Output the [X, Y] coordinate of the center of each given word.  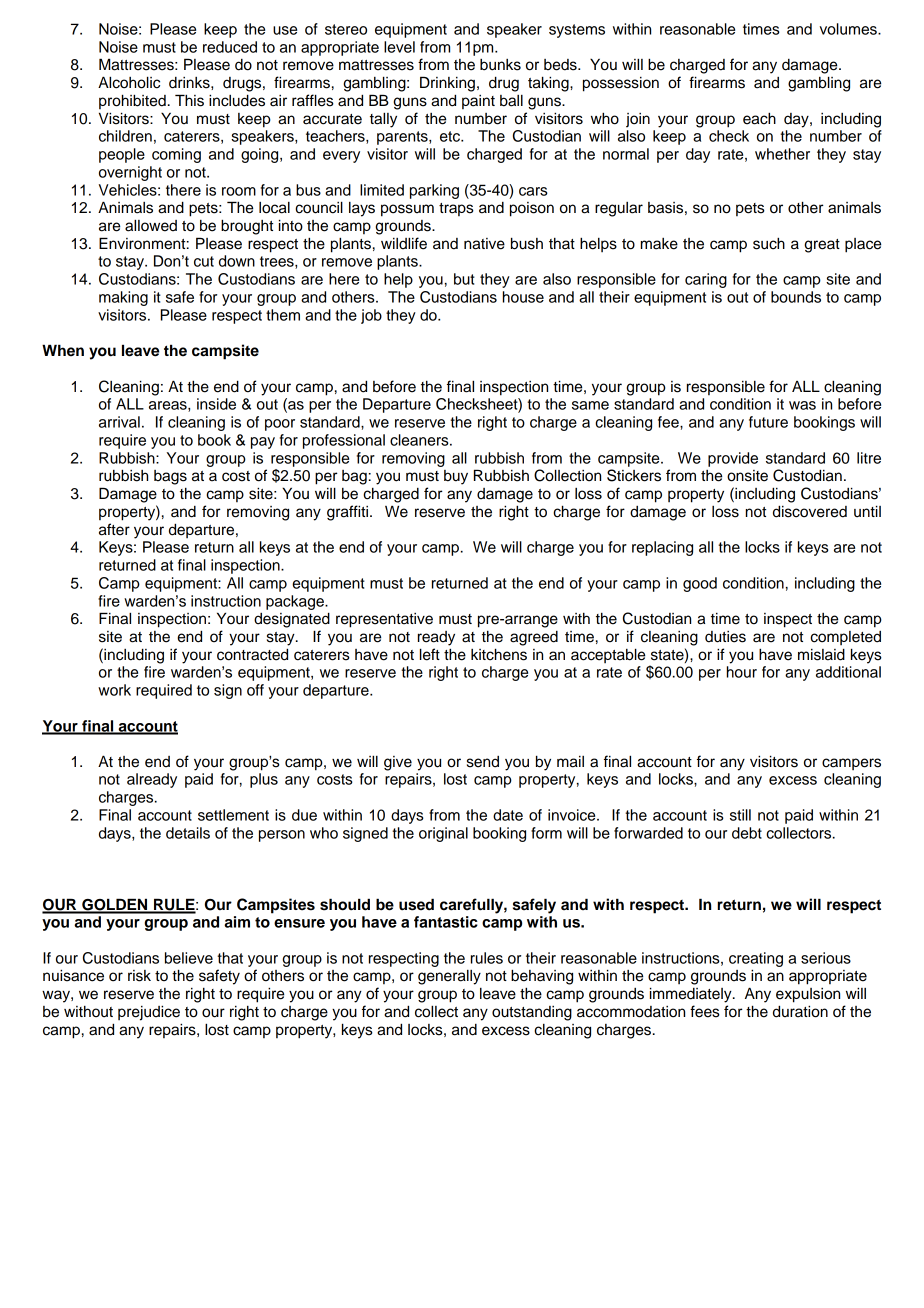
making [123, 298]
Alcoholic [129, 82]
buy [456, 477]
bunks [500, 65]
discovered [810, 511]
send [483, 762]
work [114, 690]
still [740, 815]
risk [139, 976]
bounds [796, 297]
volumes [849, 29]
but [464, 279]
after [114, 529]
